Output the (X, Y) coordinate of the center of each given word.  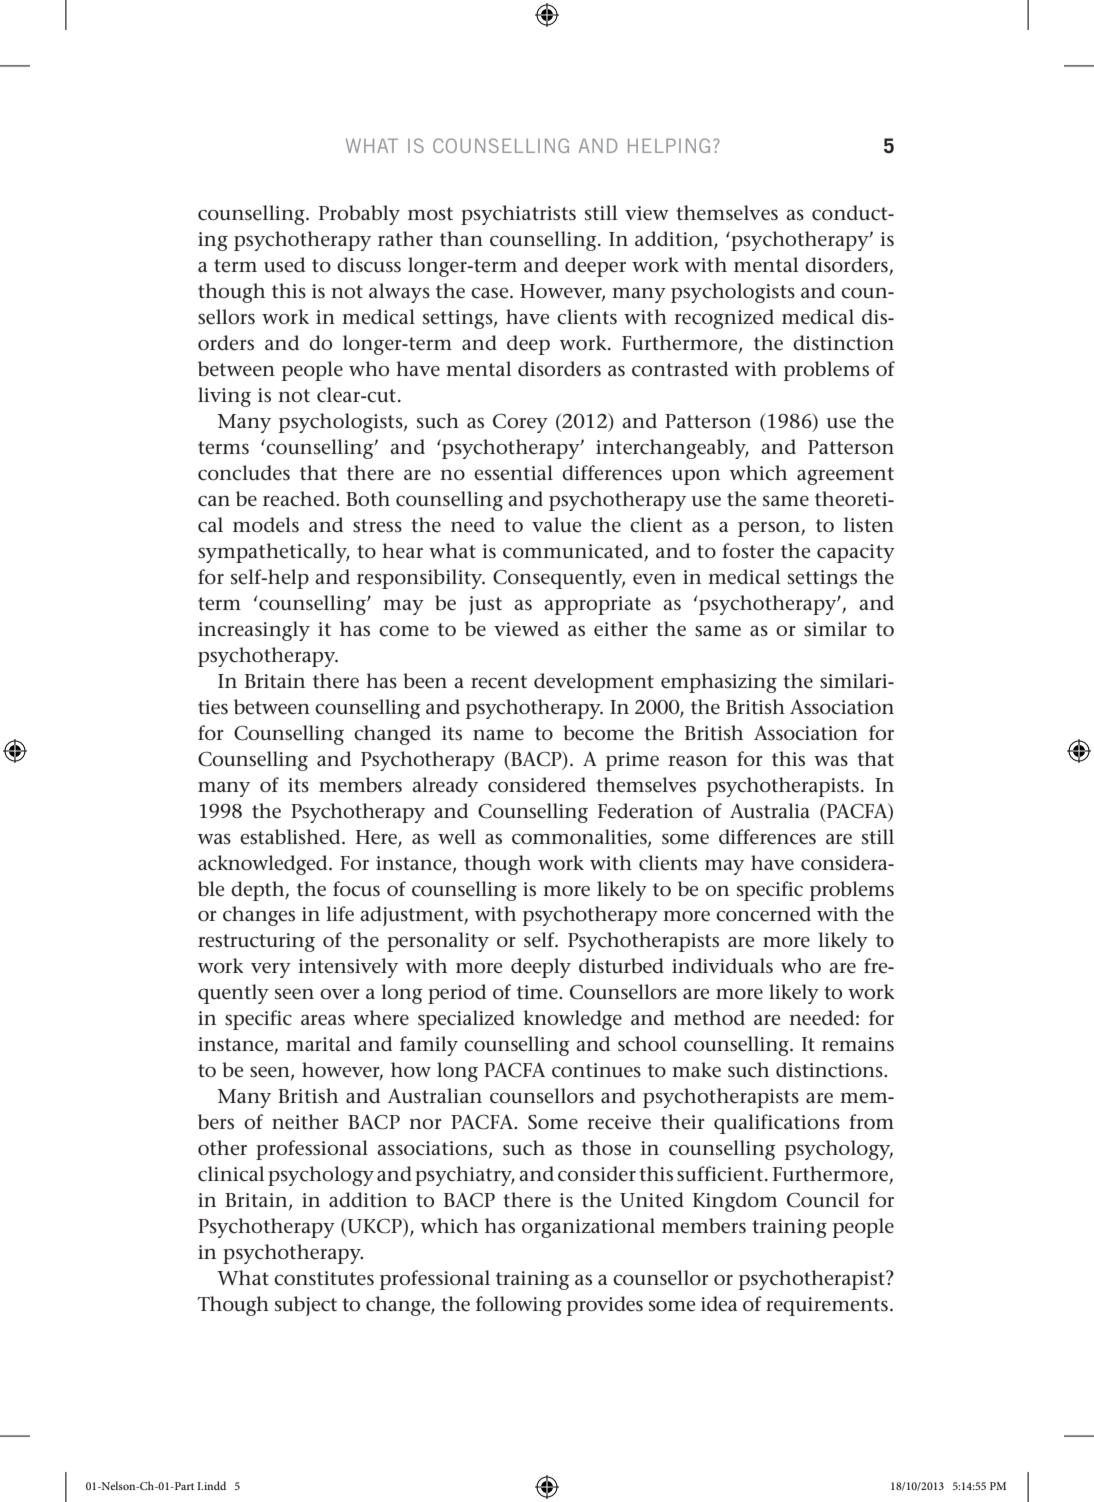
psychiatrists (518, 215)
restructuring (256, 942)
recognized (724, 319)
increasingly (254, 631)
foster (748, 551)
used (284, 265)
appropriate (597, 605)
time (538, 992)
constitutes (324, 1278)
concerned (763, 914)
